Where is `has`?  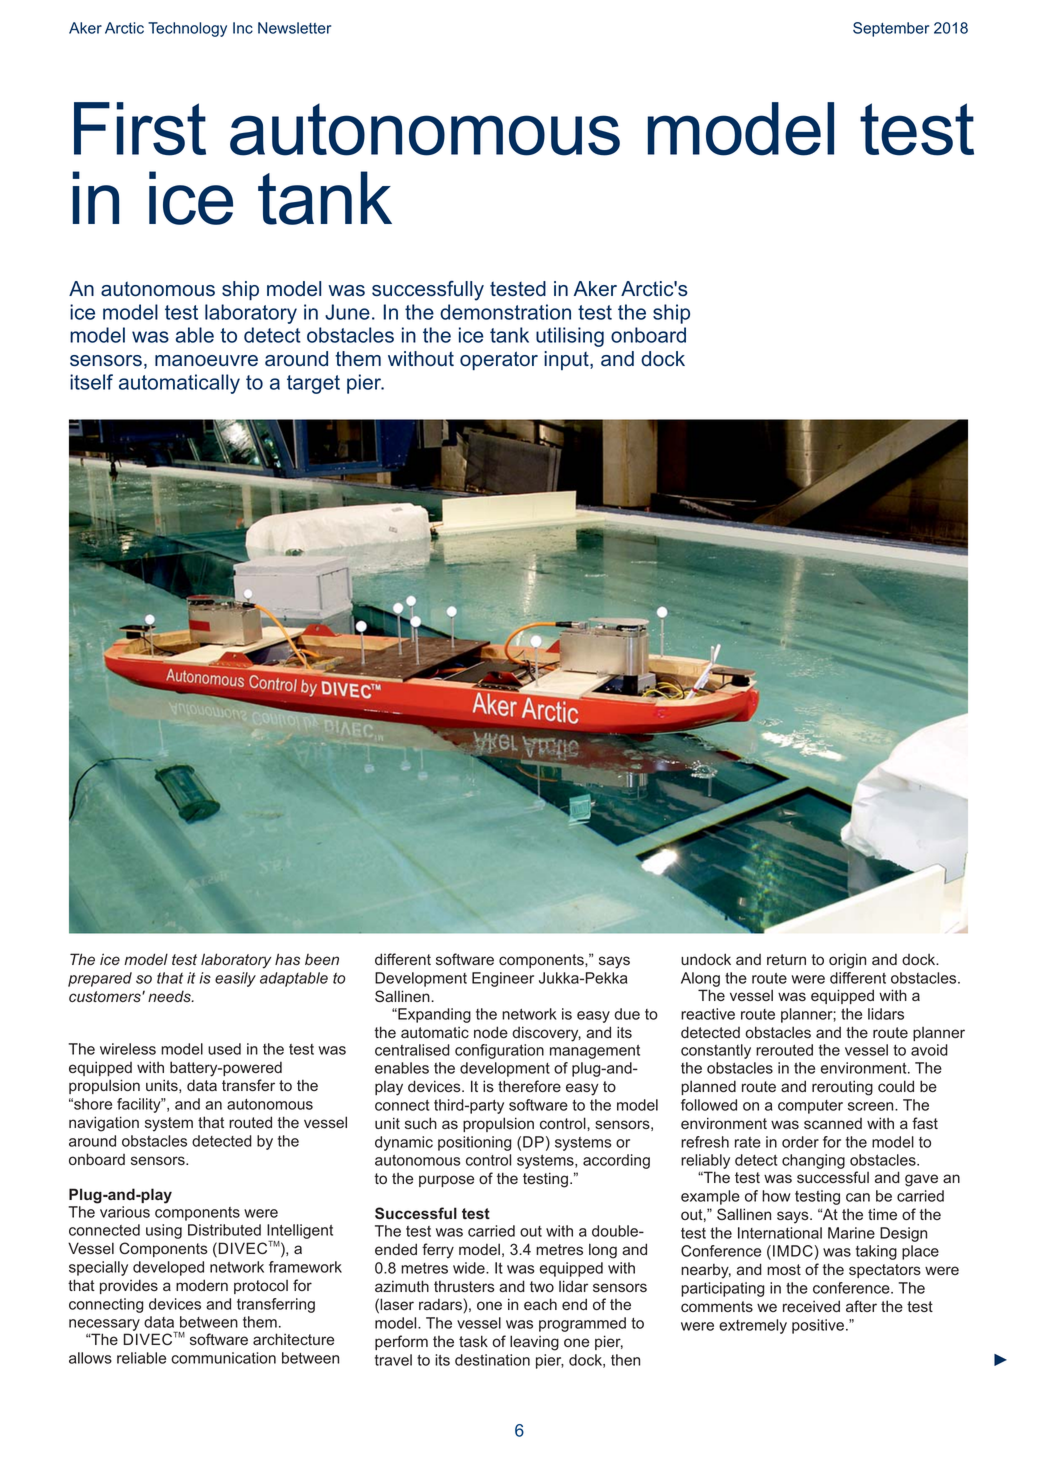
has is located at coordinates (287, 959).
